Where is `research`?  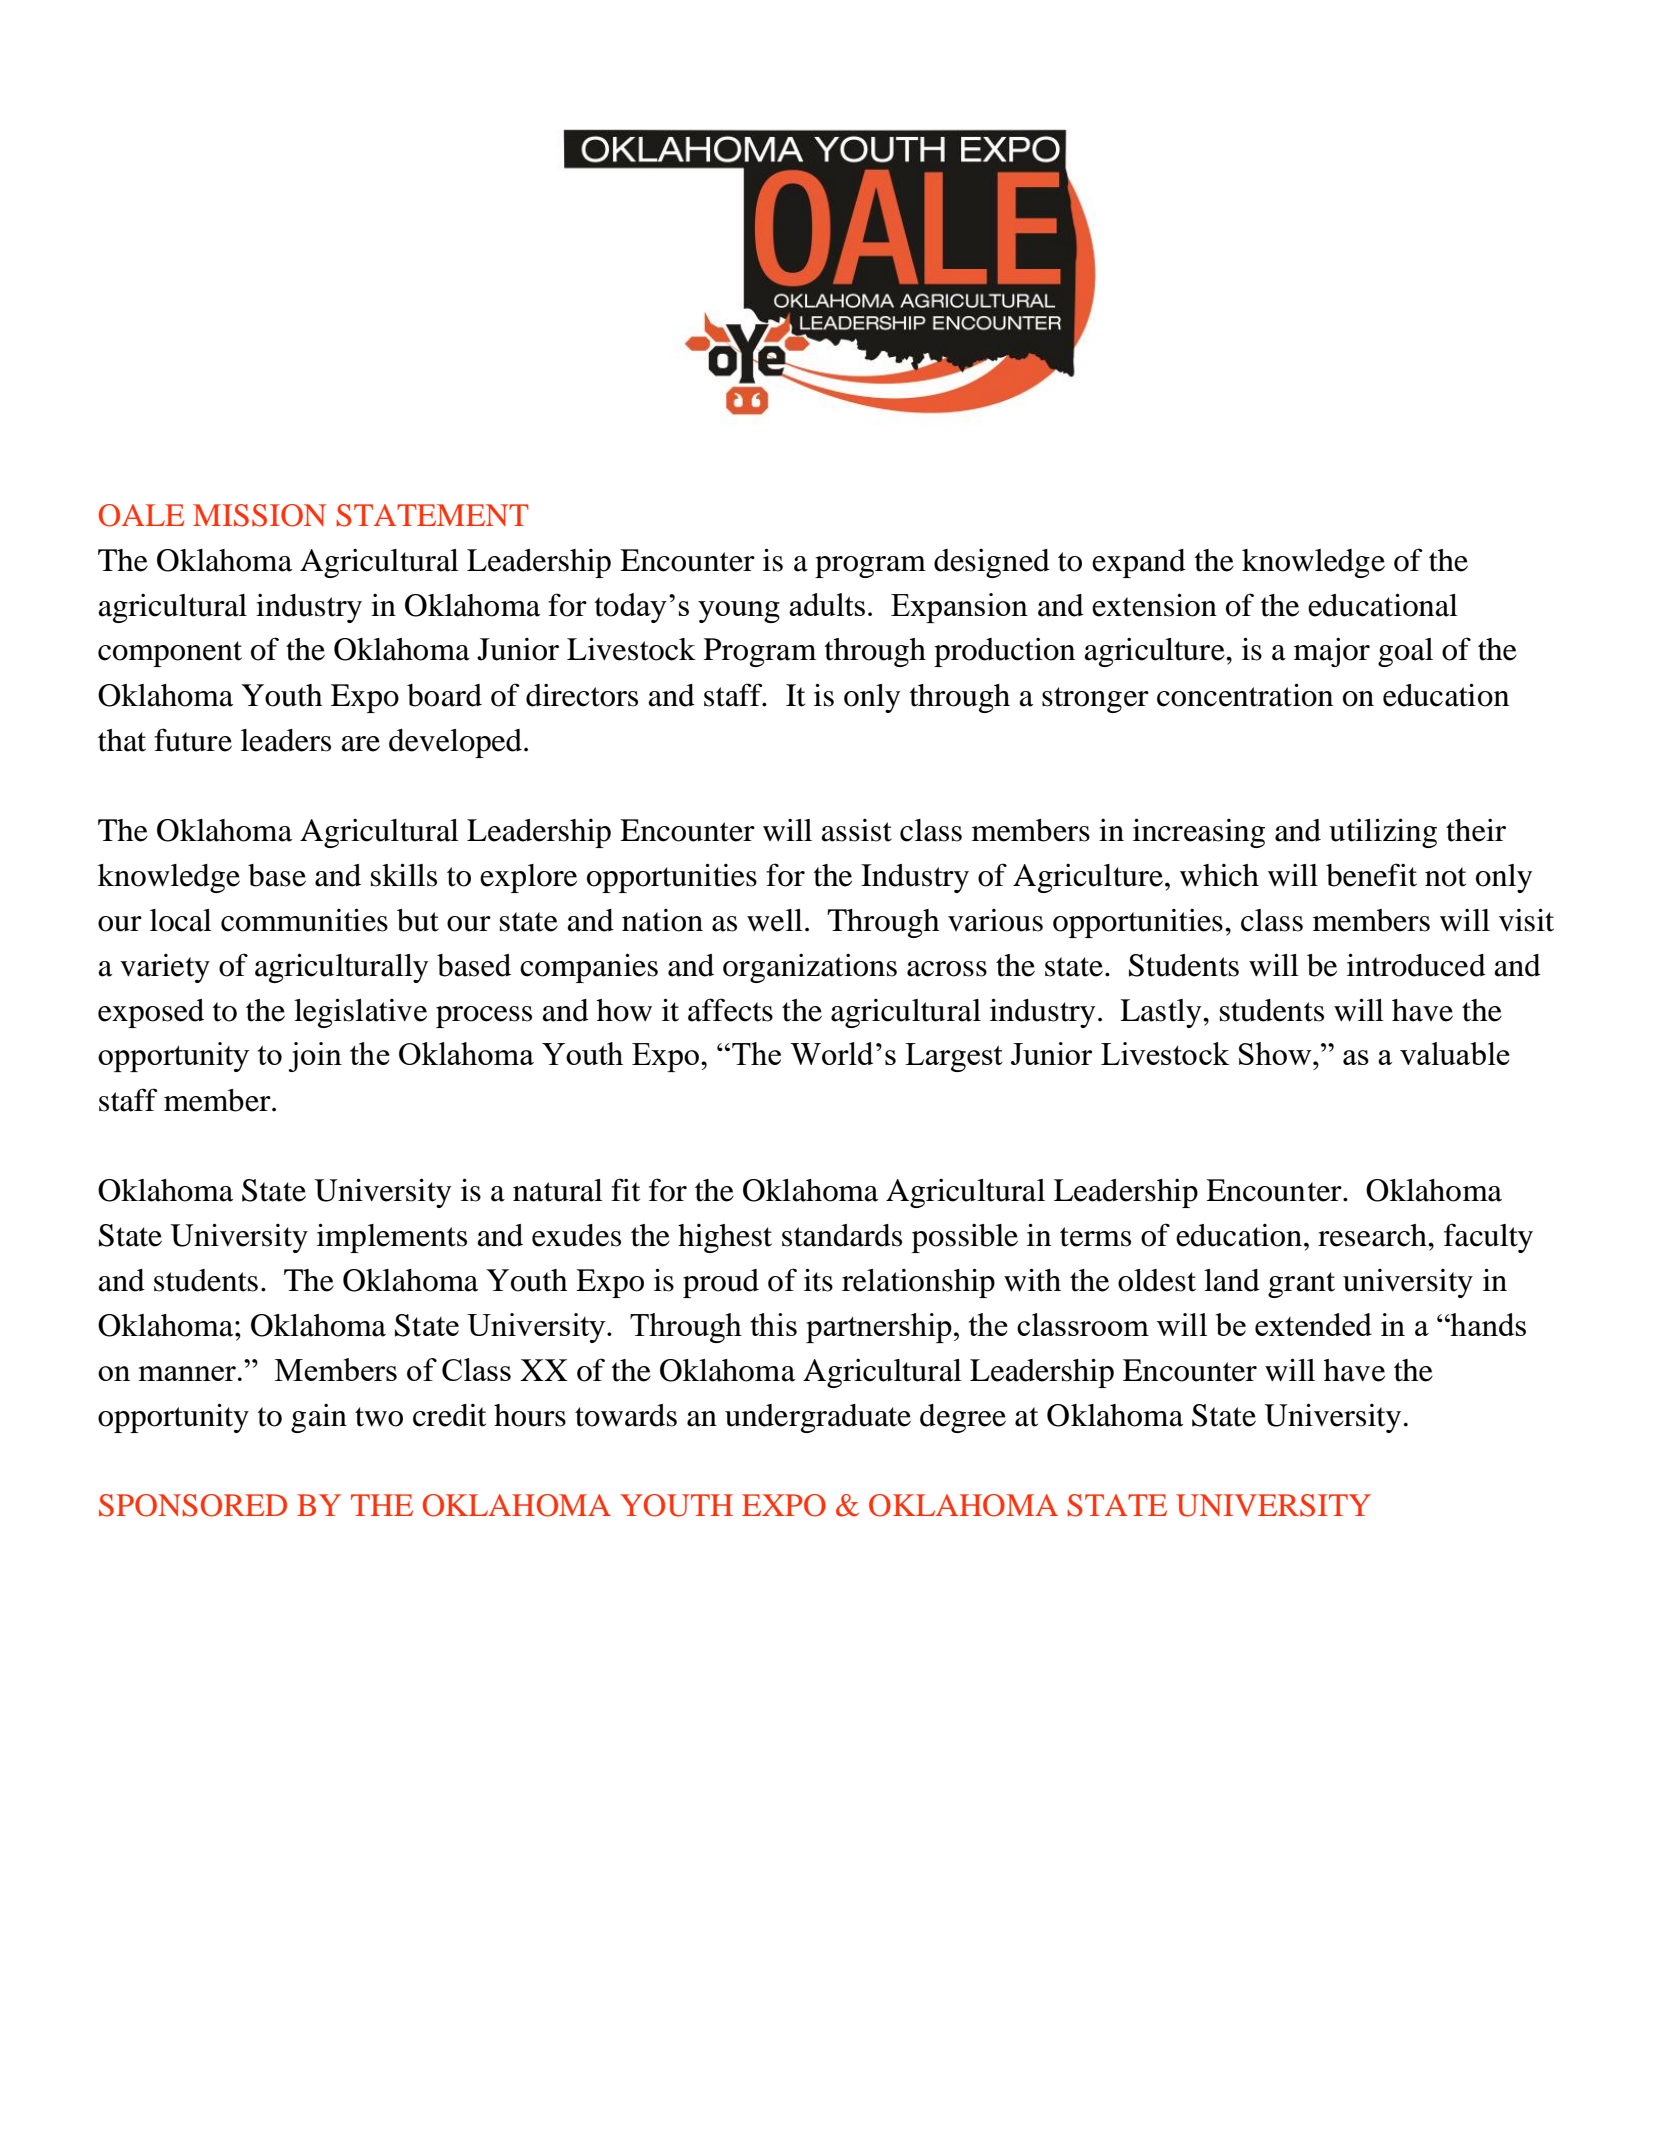 research is located at coordinates (1373, 1235).
